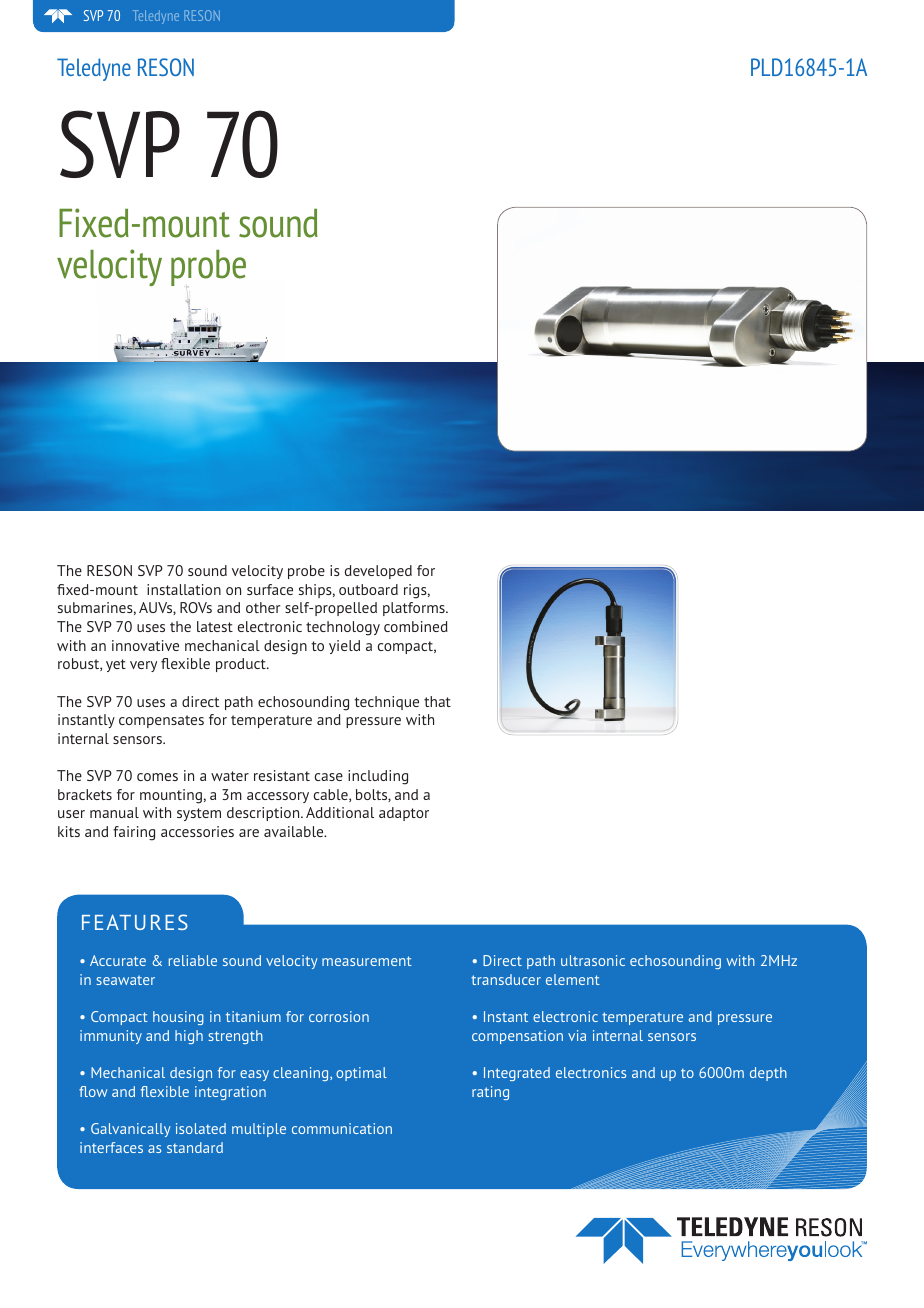 Image resolution: width=924 pixels, height=1308 pixels. I want to click on ultrasonic, so click(593, 960).
